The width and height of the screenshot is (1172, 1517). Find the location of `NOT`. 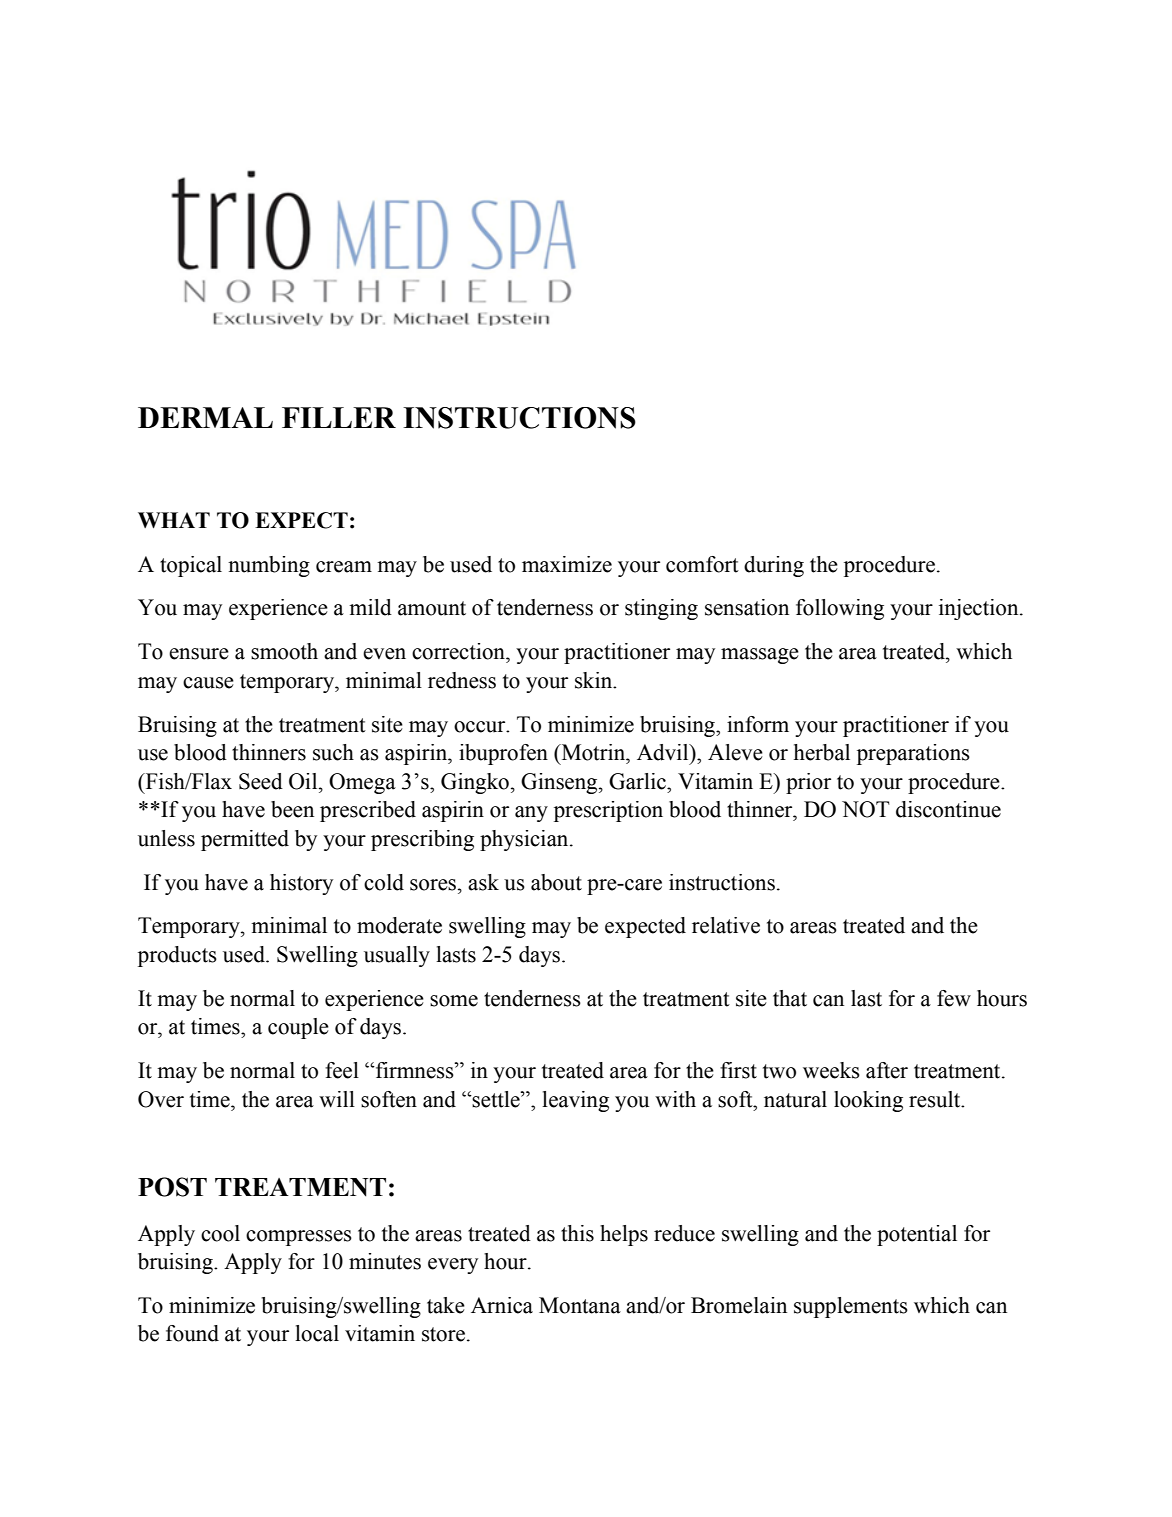

NOT is located at coordinates (865, 809).
